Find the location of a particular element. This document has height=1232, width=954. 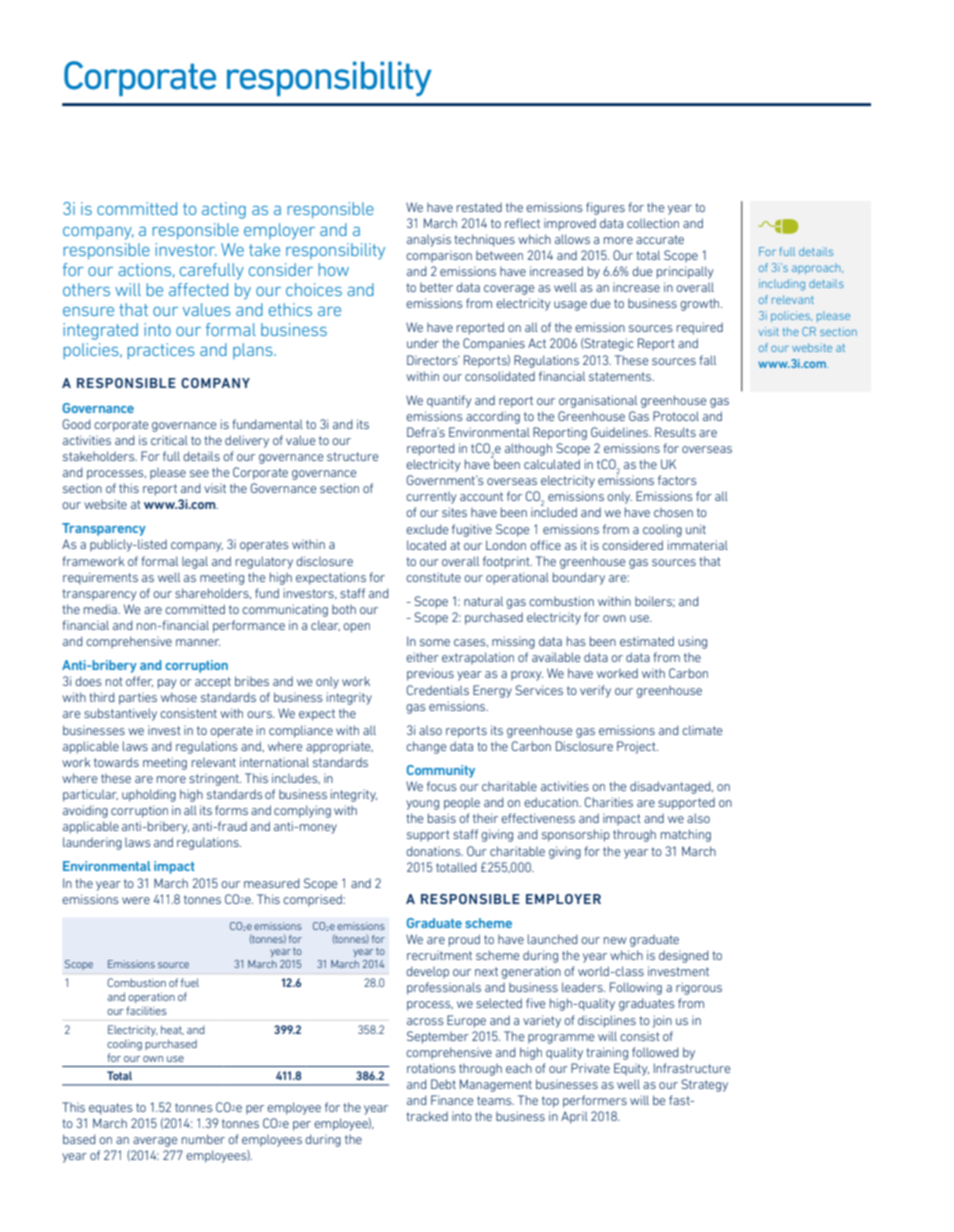

donations is located at coordinates (434, 851).
